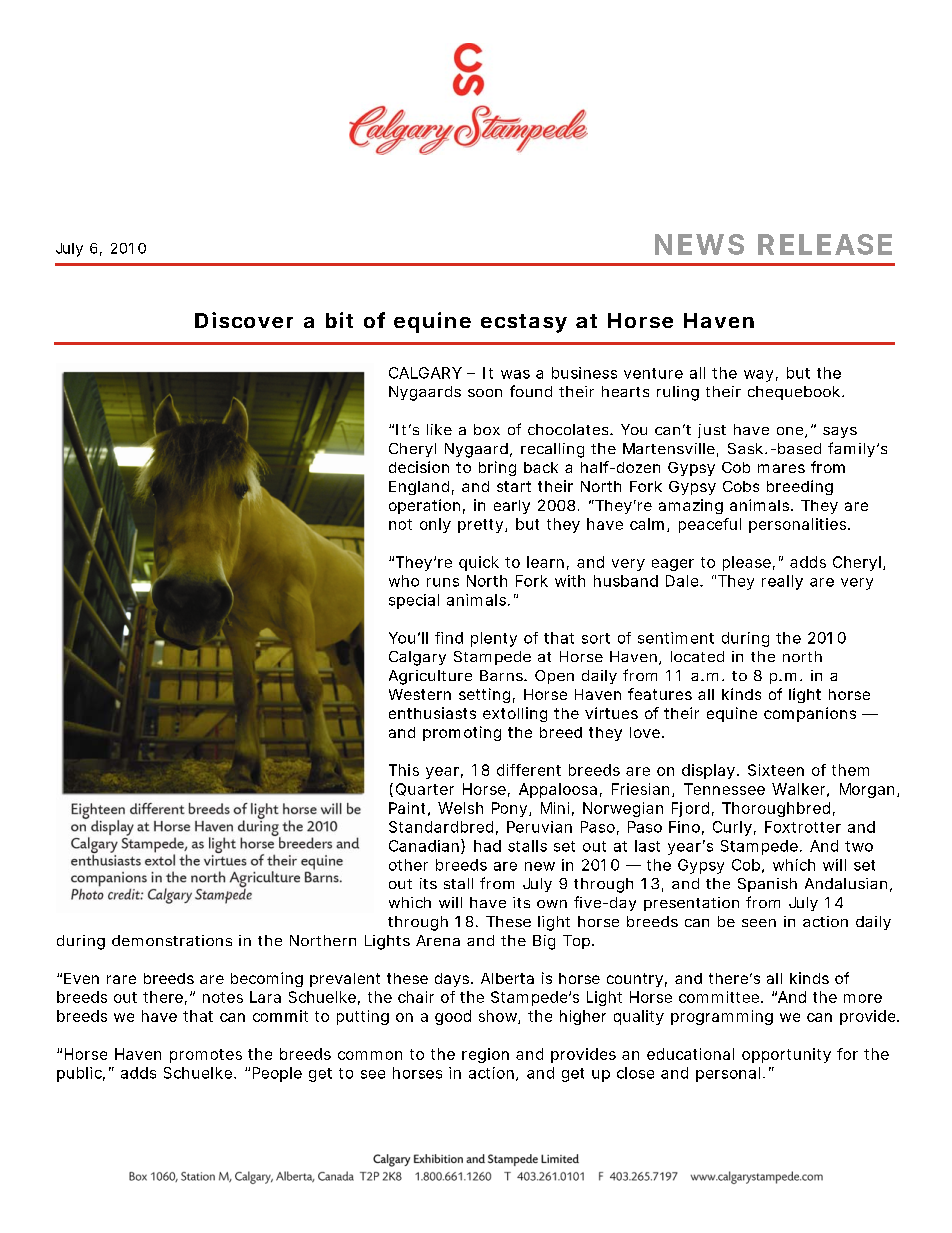 The width and height of the page is (952, 1233). I want to click on Western, so click(420, 694).
